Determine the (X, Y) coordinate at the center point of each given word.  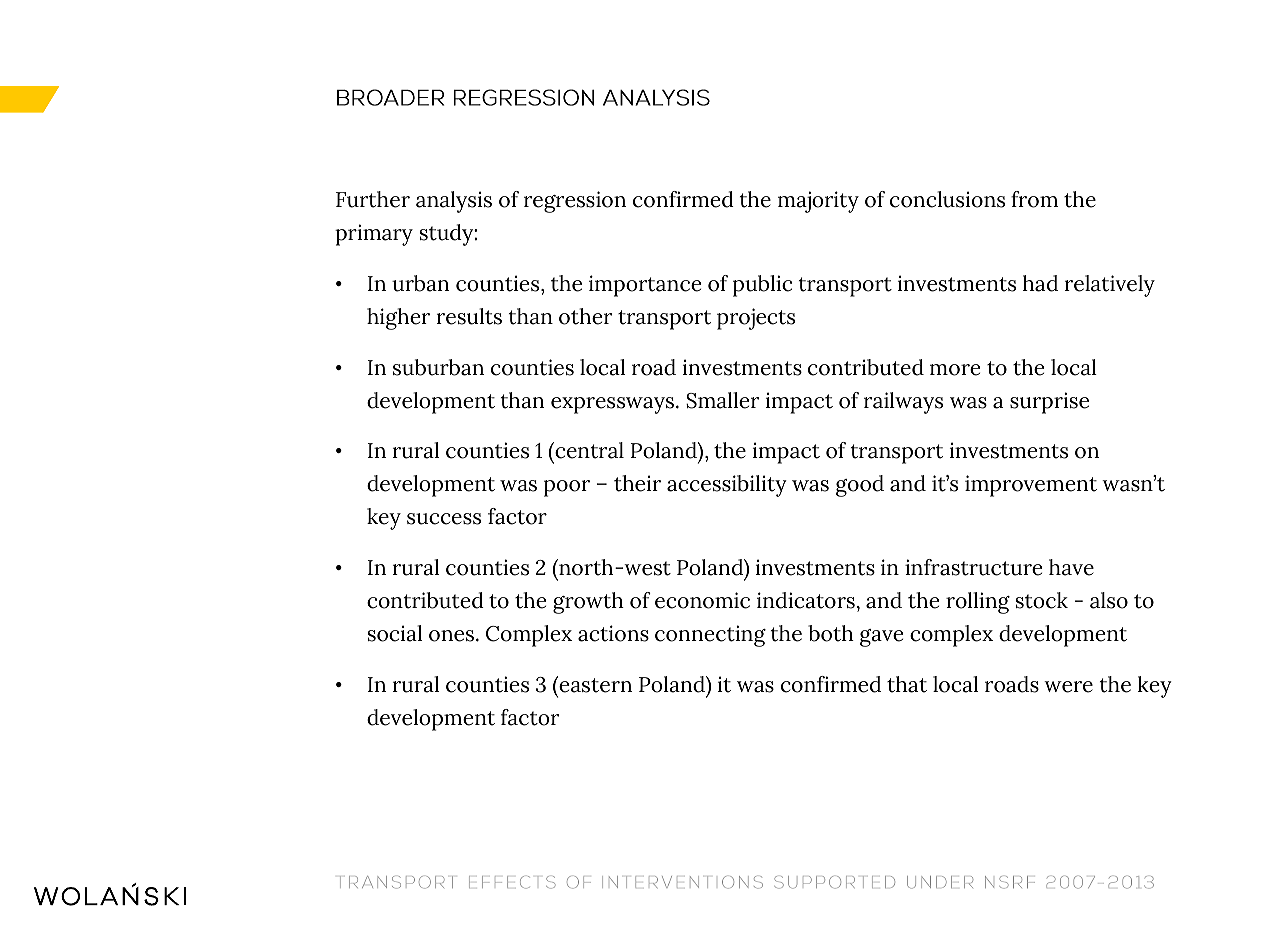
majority (818, 202)
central (588, 450)
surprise (1049, 403)
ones (453, 636)
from (1034, 199)
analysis (454, 202)
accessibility (727, 486)
